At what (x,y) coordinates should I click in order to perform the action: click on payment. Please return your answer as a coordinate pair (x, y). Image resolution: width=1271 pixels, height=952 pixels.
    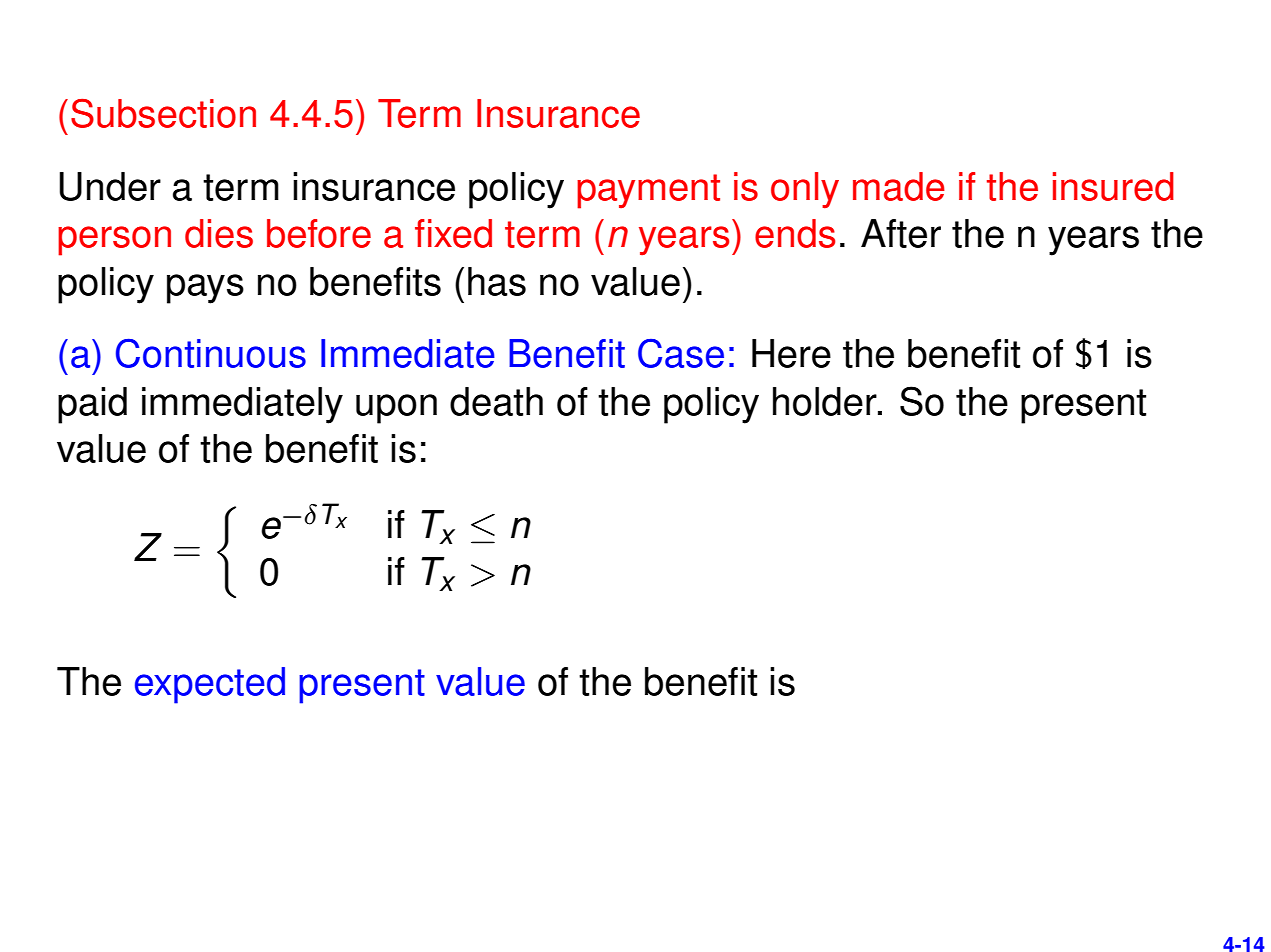
    Looking at the image, I should click on (648, 191).
